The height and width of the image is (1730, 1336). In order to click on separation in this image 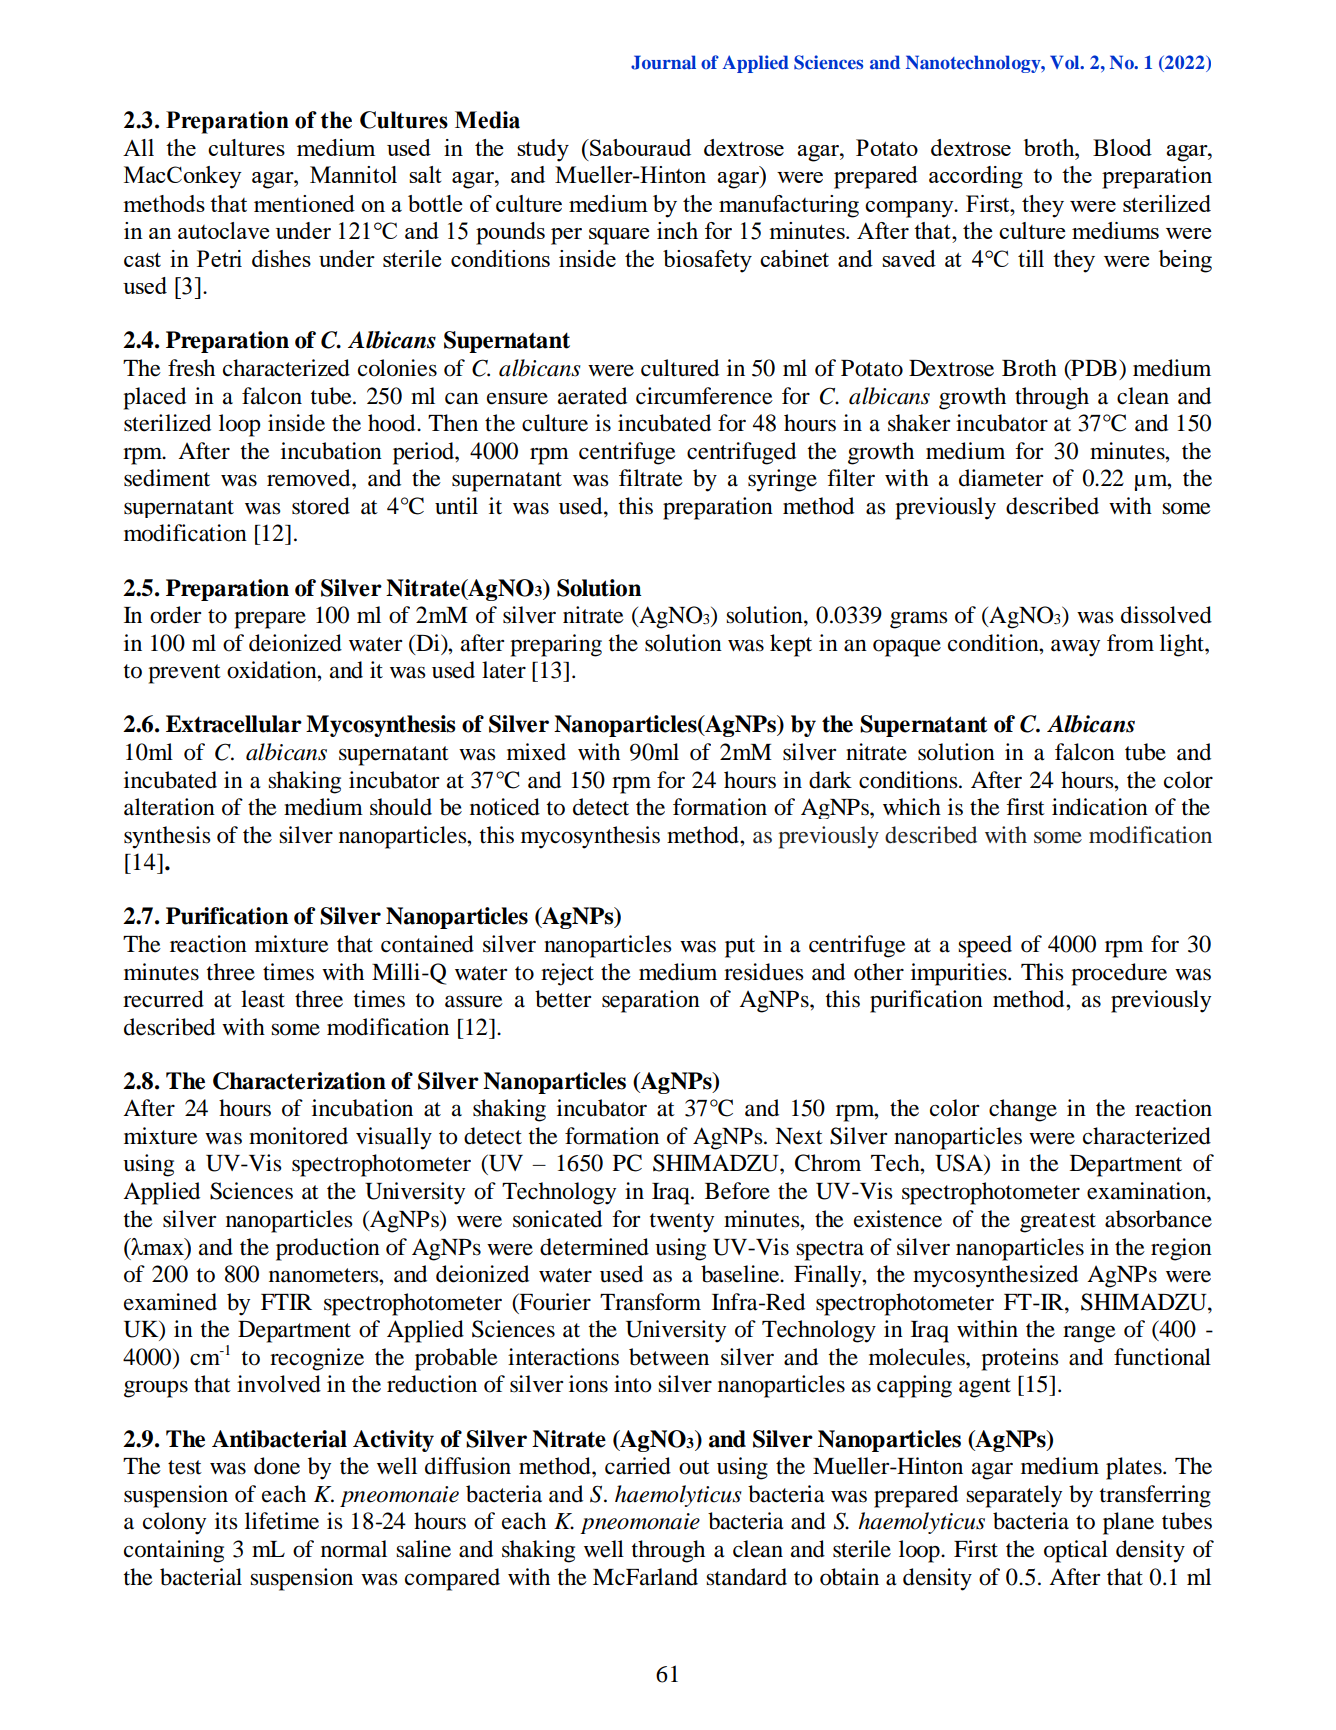, I will do `click(651, 1001)`.
